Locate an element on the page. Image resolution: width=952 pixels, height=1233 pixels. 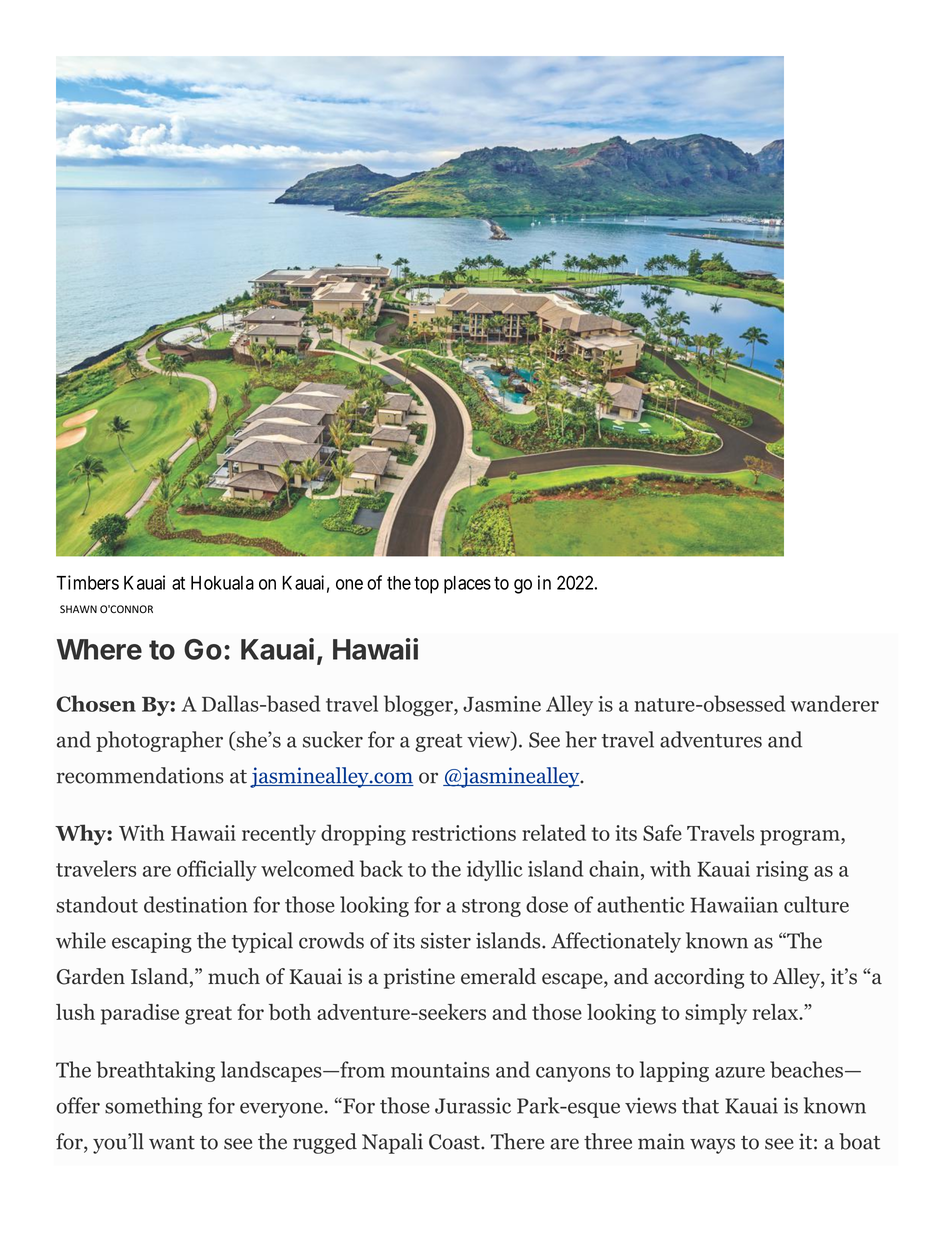
sister is located at coordinates (446, 940).
